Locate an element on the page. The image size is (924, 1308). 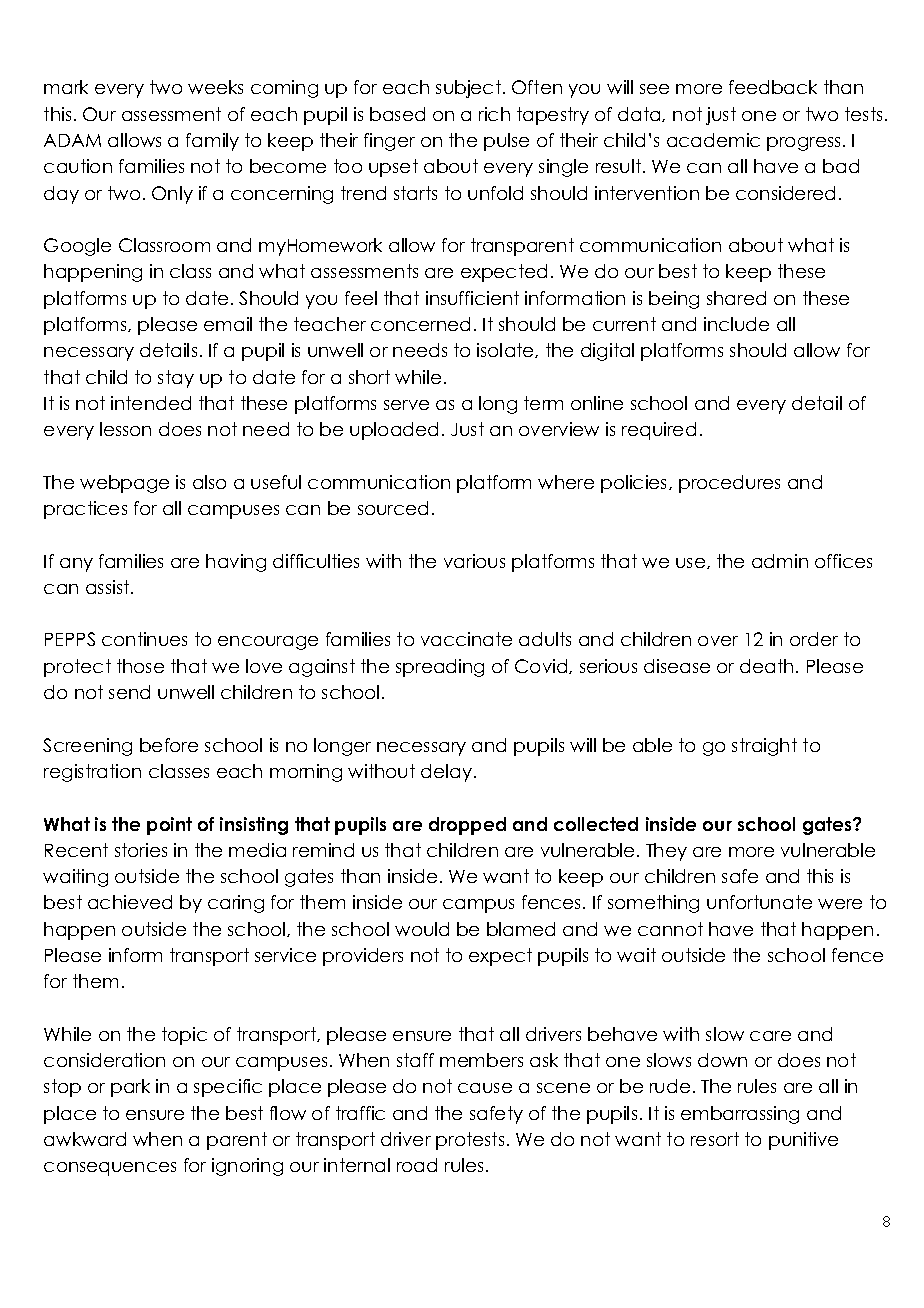
consequences is located at coordinates (110, 1169).
